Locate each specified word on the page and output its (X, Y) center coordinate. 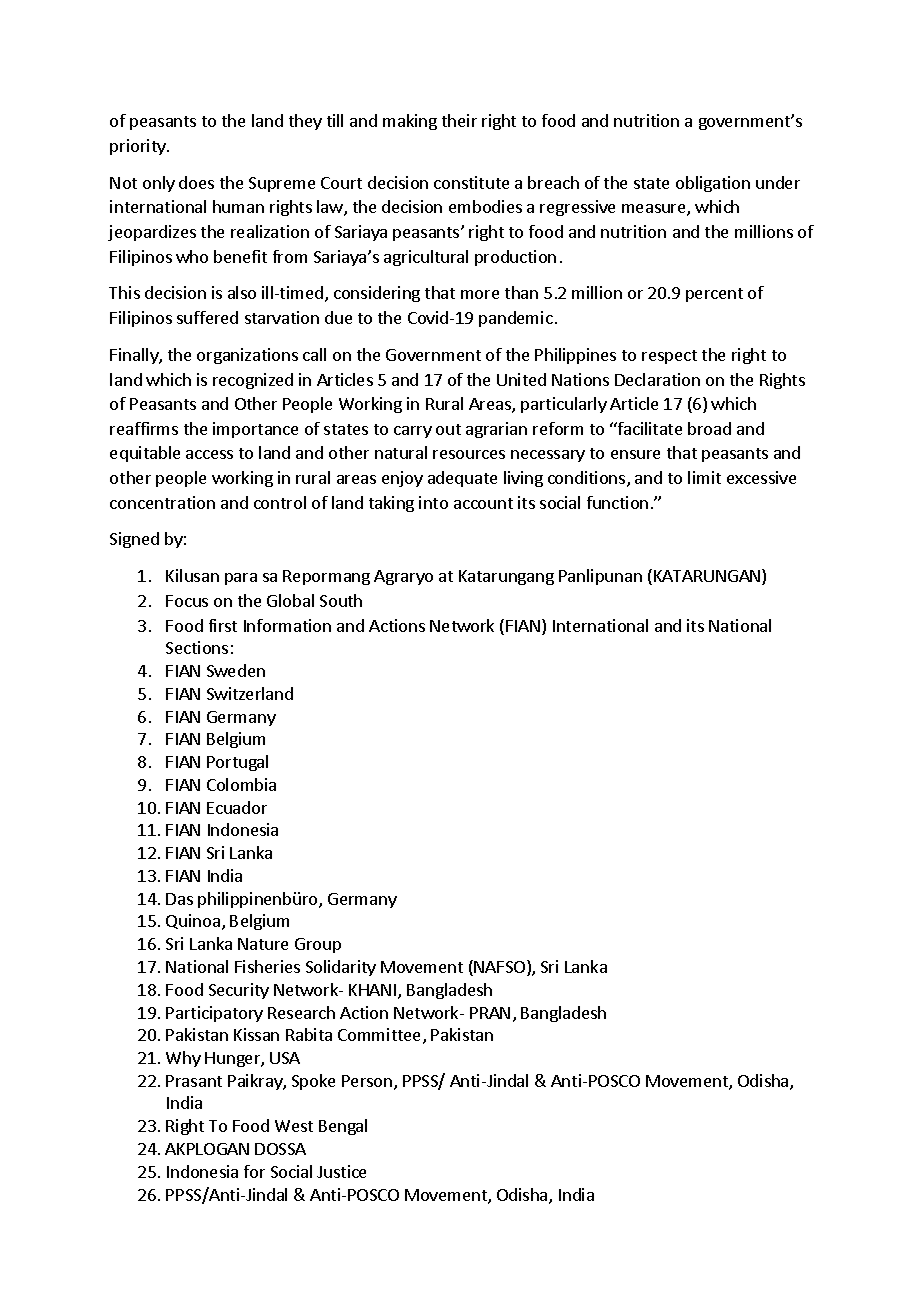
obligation (713, 184)
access (209, 454)
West (294, 1126)
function (617, 502)
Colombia (241, 784)
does (196, 182)
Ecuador (237, 807)
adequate (462, 479)
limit (704, 477)
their (459, 120)
